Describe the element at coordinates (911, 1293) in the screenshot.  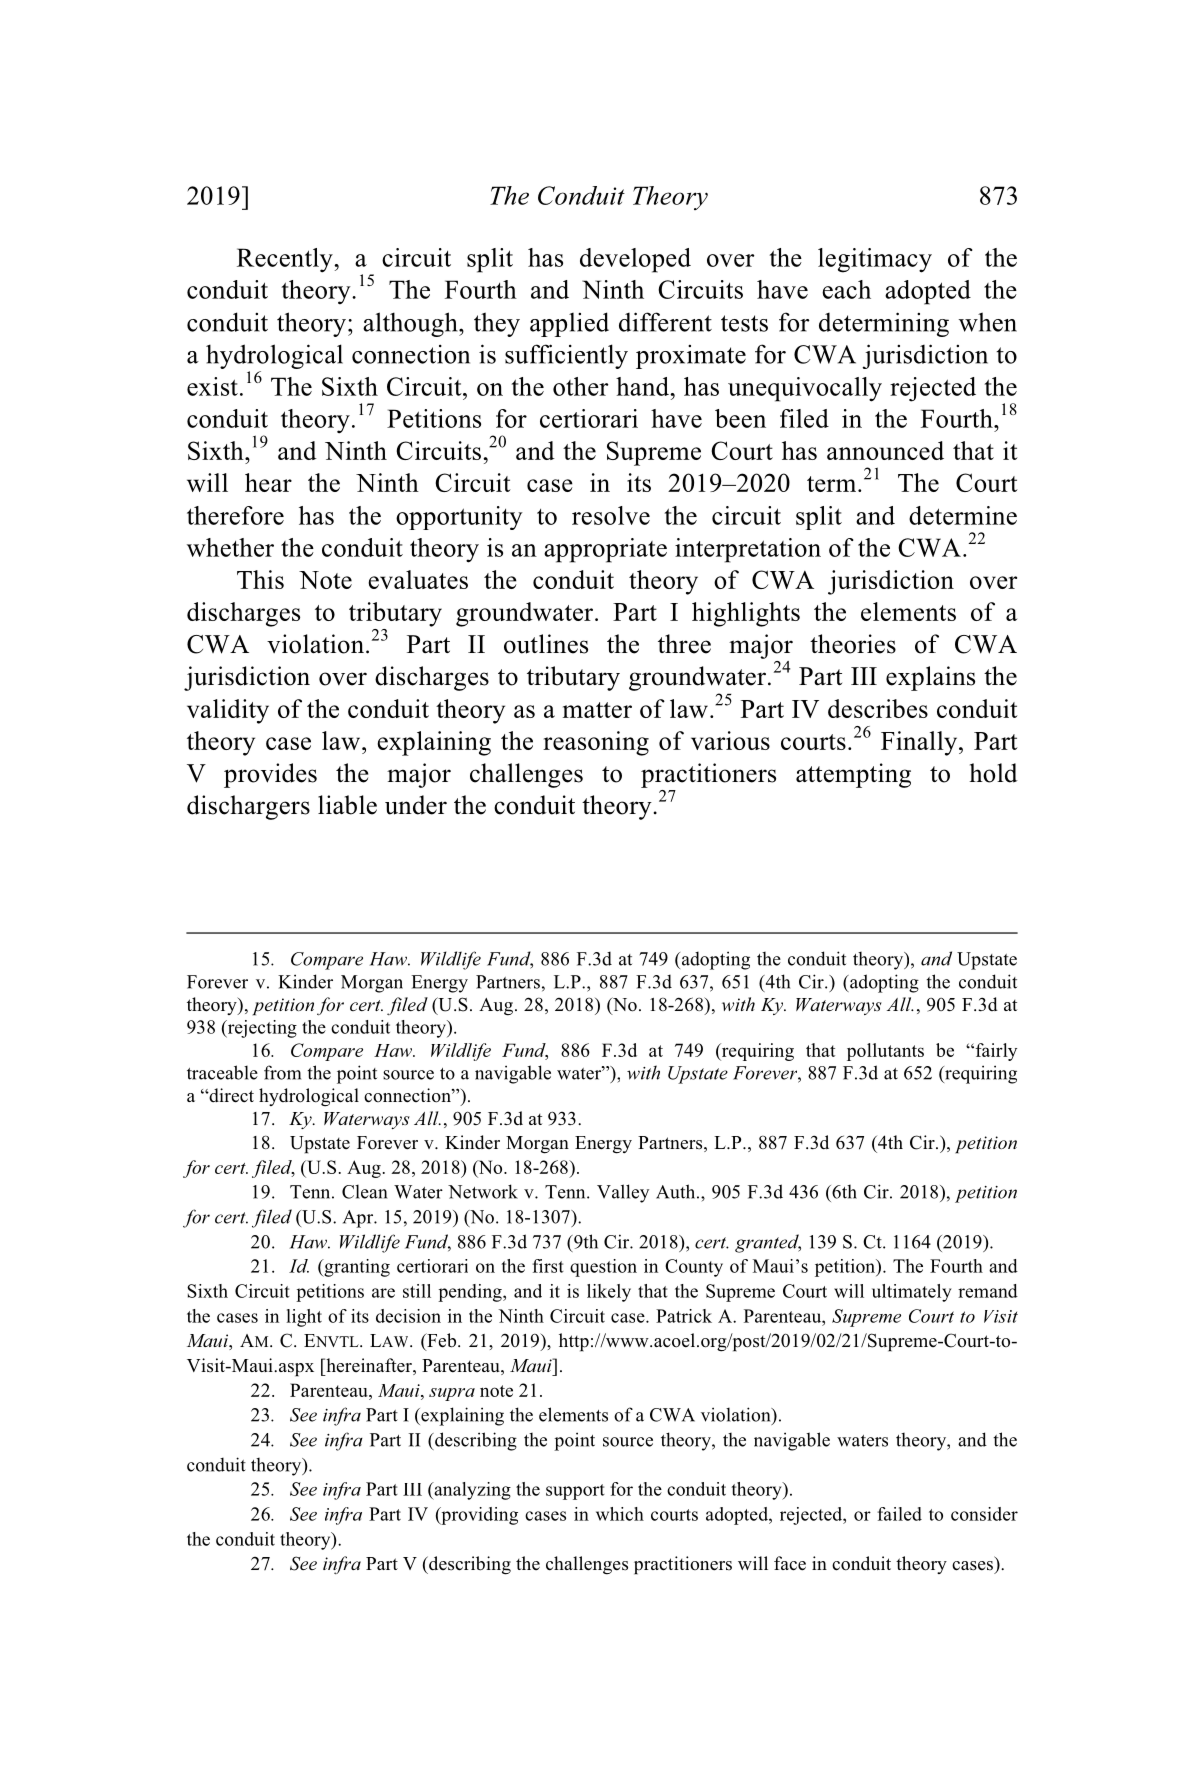
I see `ultimately` at that location.
